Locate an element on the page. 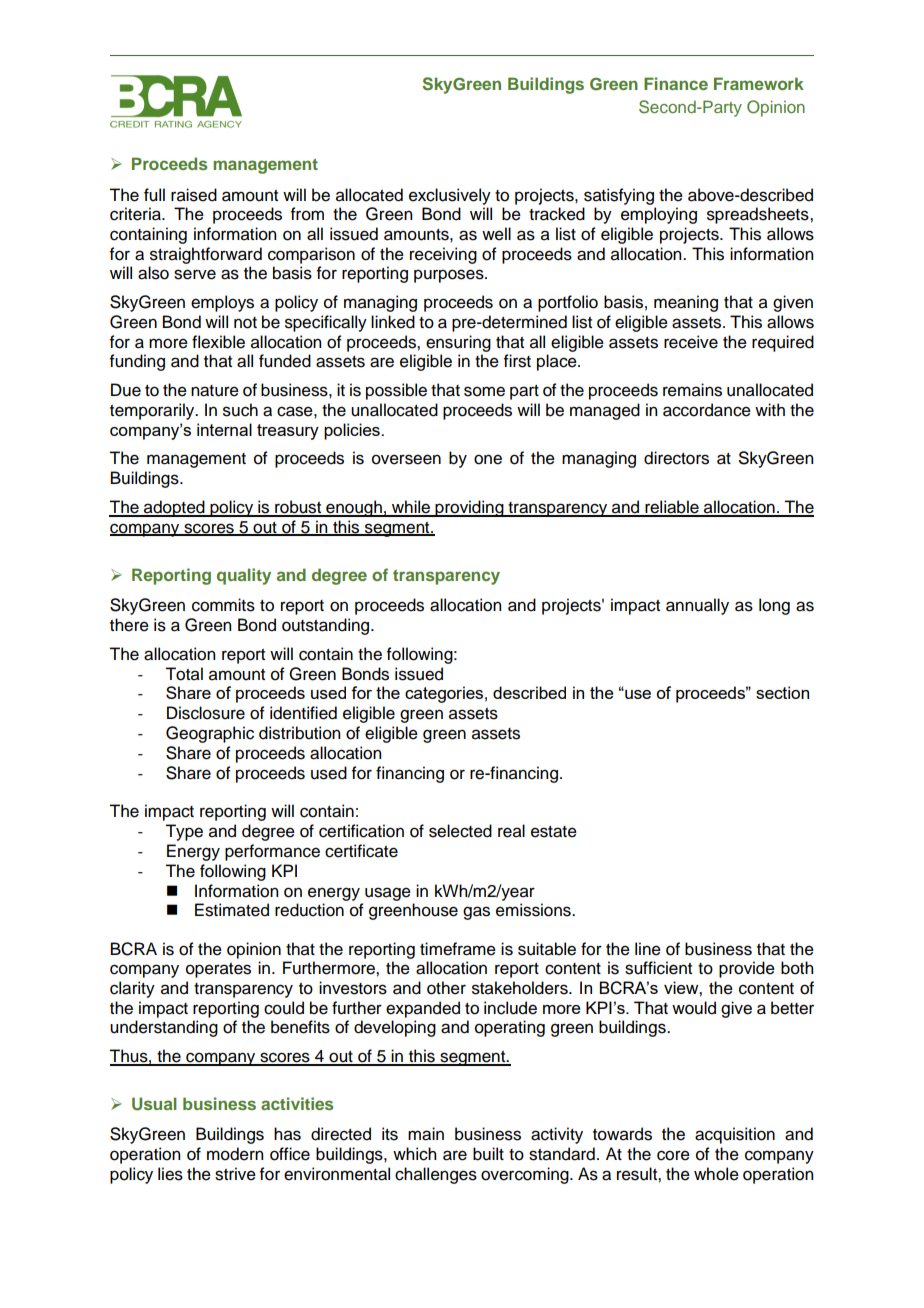  internal is located at coordinates (224, 429).
